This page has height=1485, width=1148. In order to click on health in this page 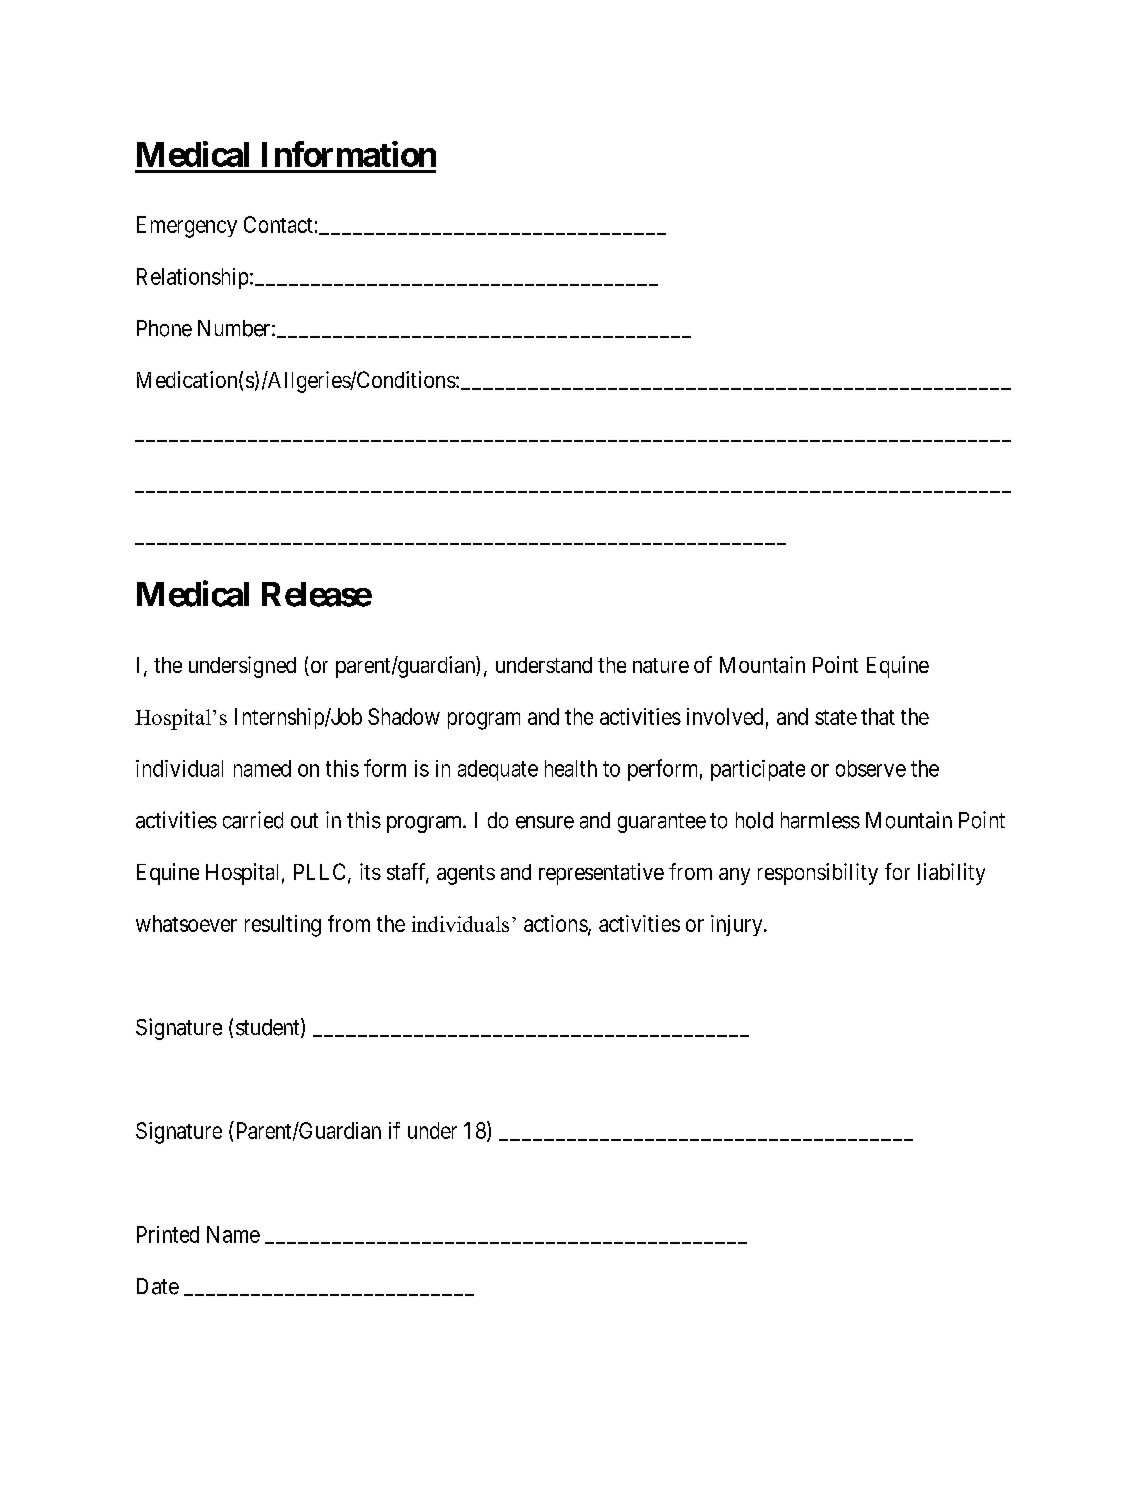, I will do `click(571, 768)`.
